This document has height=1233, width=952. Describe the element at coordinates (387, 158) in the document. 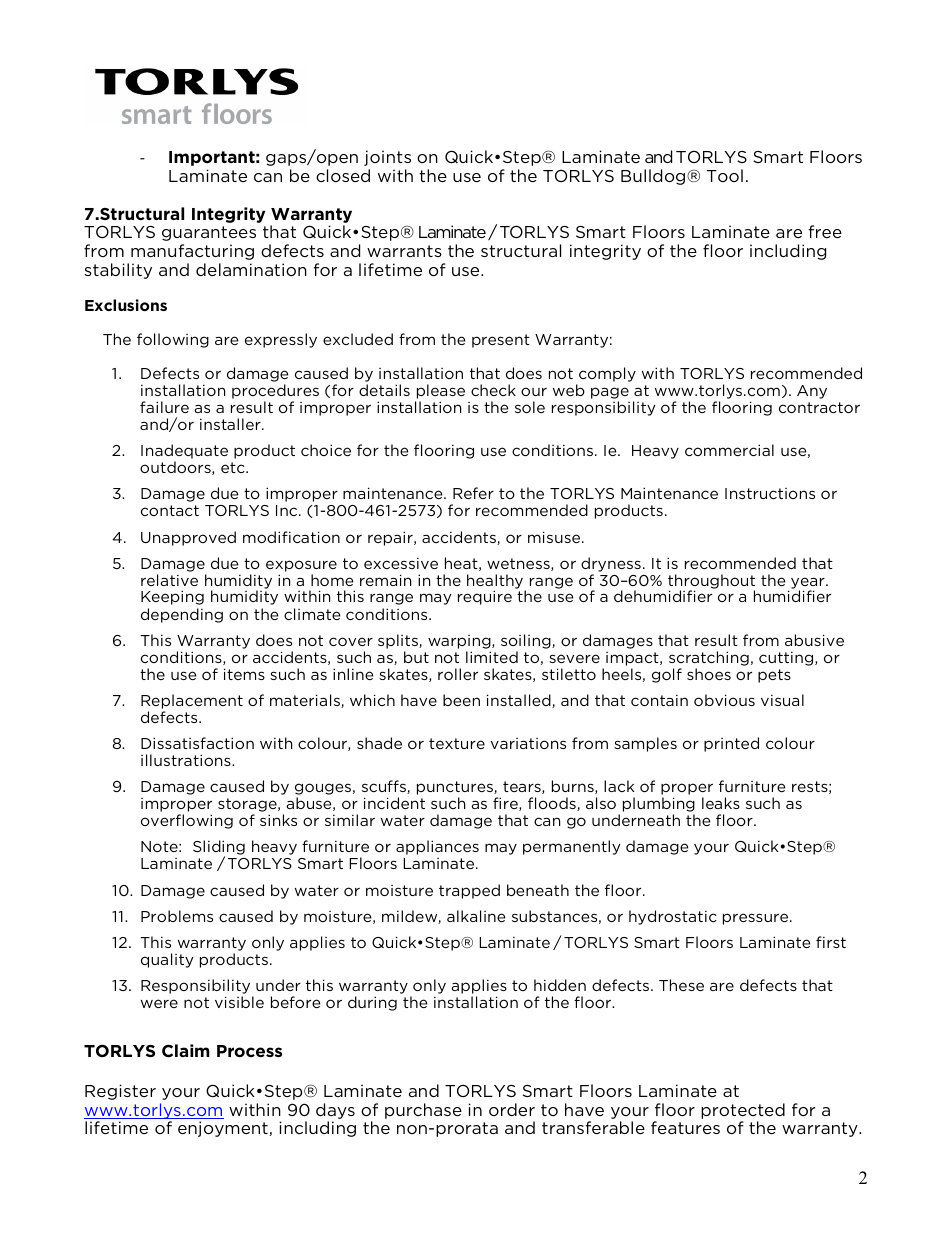

I see `joints` at that location.
